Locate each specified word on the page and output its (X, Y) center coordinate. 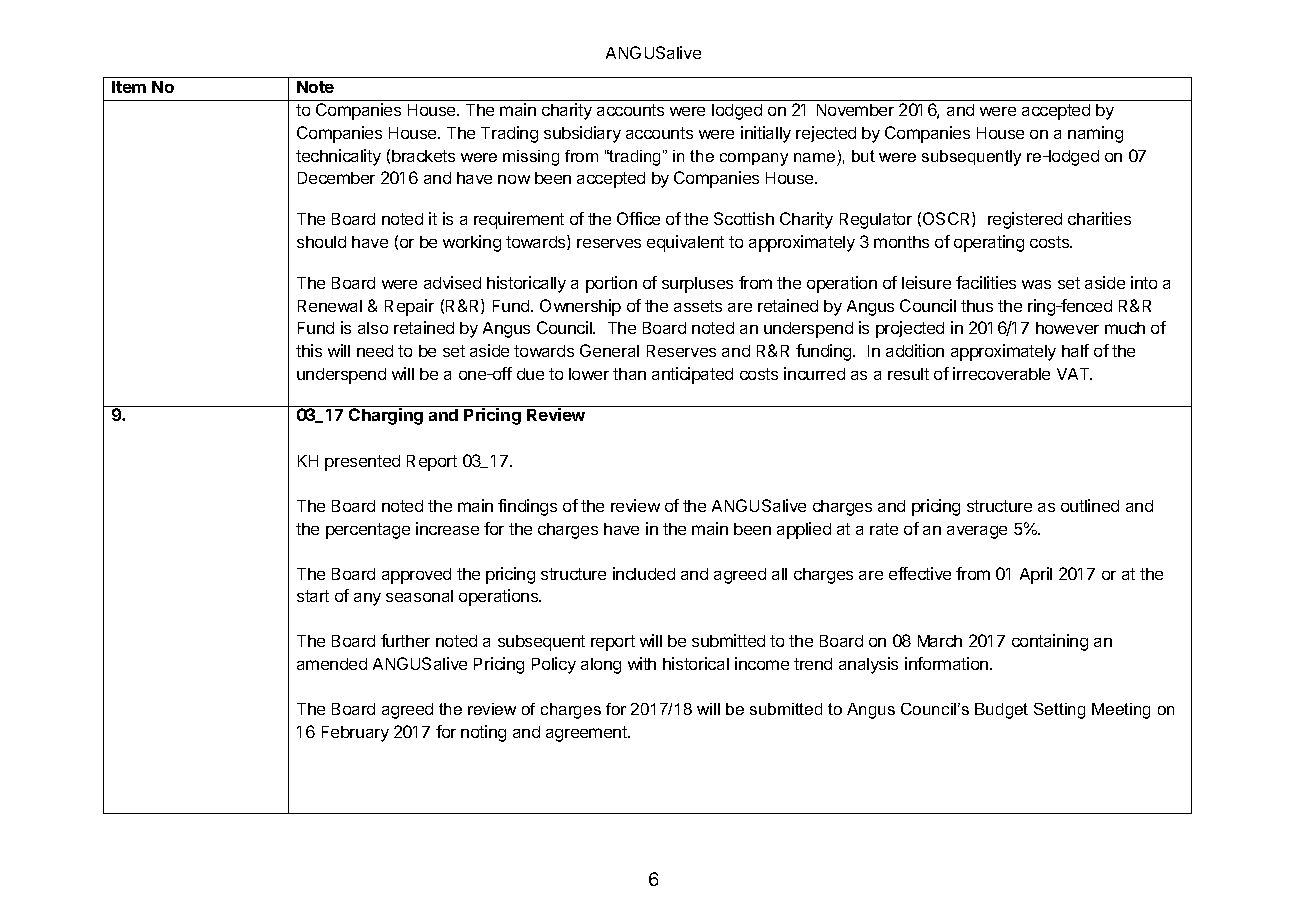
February (355, 734)
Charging (386, 416)
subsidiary (582, 134)
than (629, 374)
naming (1095, 134)
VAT (1074, 374)
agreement (587, 734)
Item (129, 87)
